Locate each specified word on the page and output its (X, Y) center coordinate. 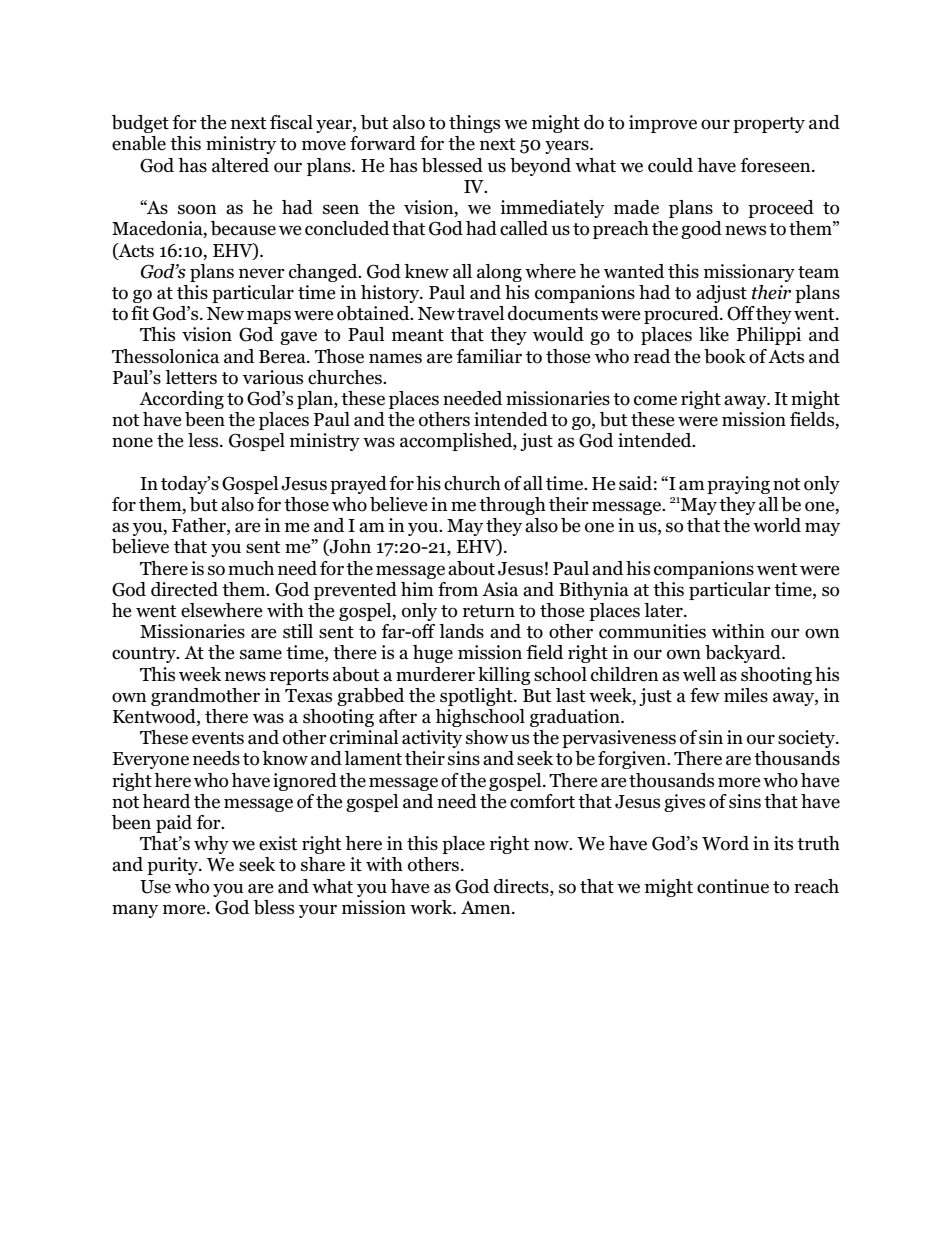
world (777, 525)
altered (240, 165)
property (769, 125)
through (512, 506)
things (474, 124)
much (251, 568)
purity (174, 866)
